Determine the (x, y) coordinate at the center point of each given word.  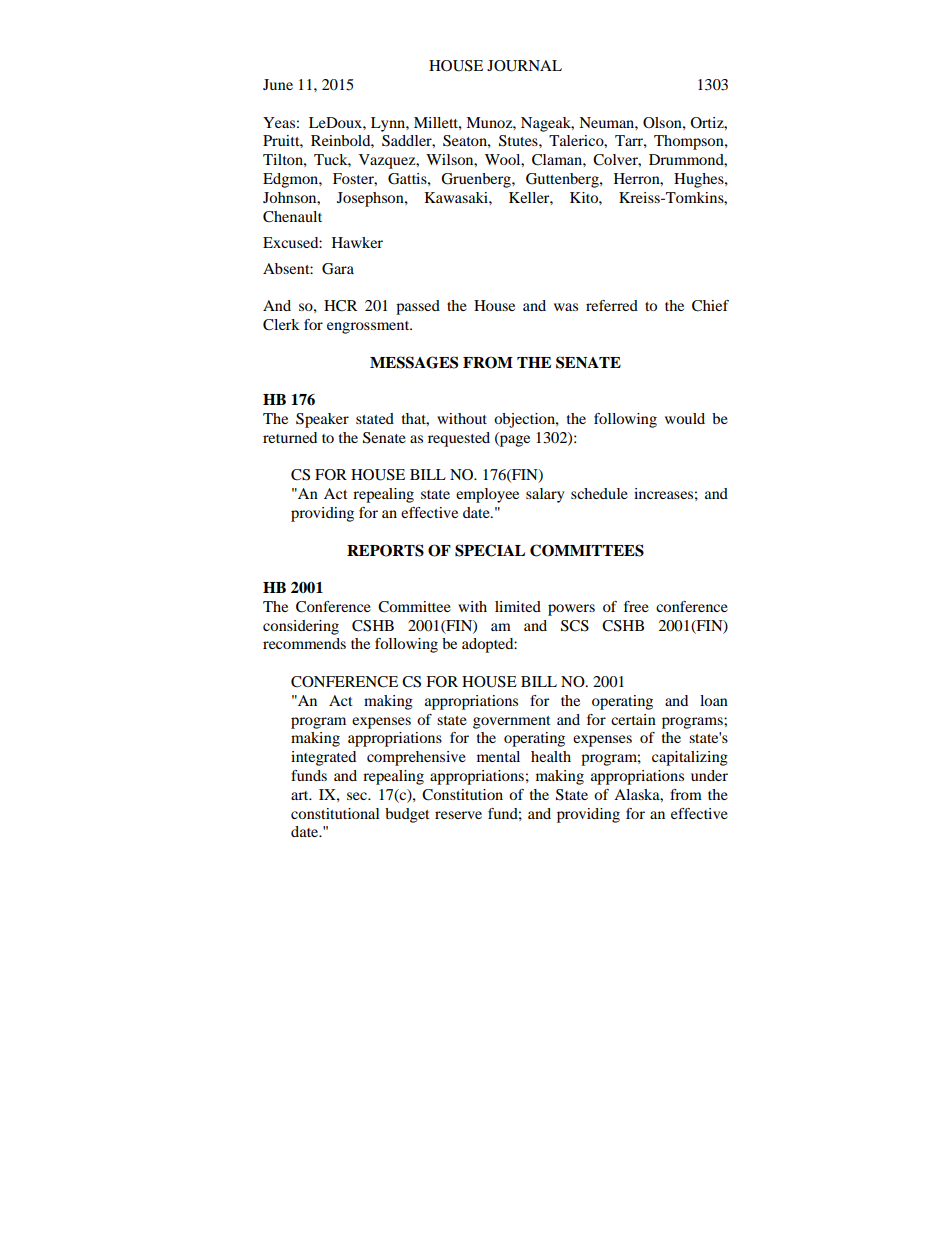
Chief (710, 306)
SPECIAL (490, 550)
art (301, 795)
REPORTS (385, 550)
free (636, 606)
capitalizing (690, 758)
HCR (340, 306)
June (278, 84)
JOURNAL (524, 66)
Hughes (700, 180)
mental (498, 756)
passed (418, 307)
